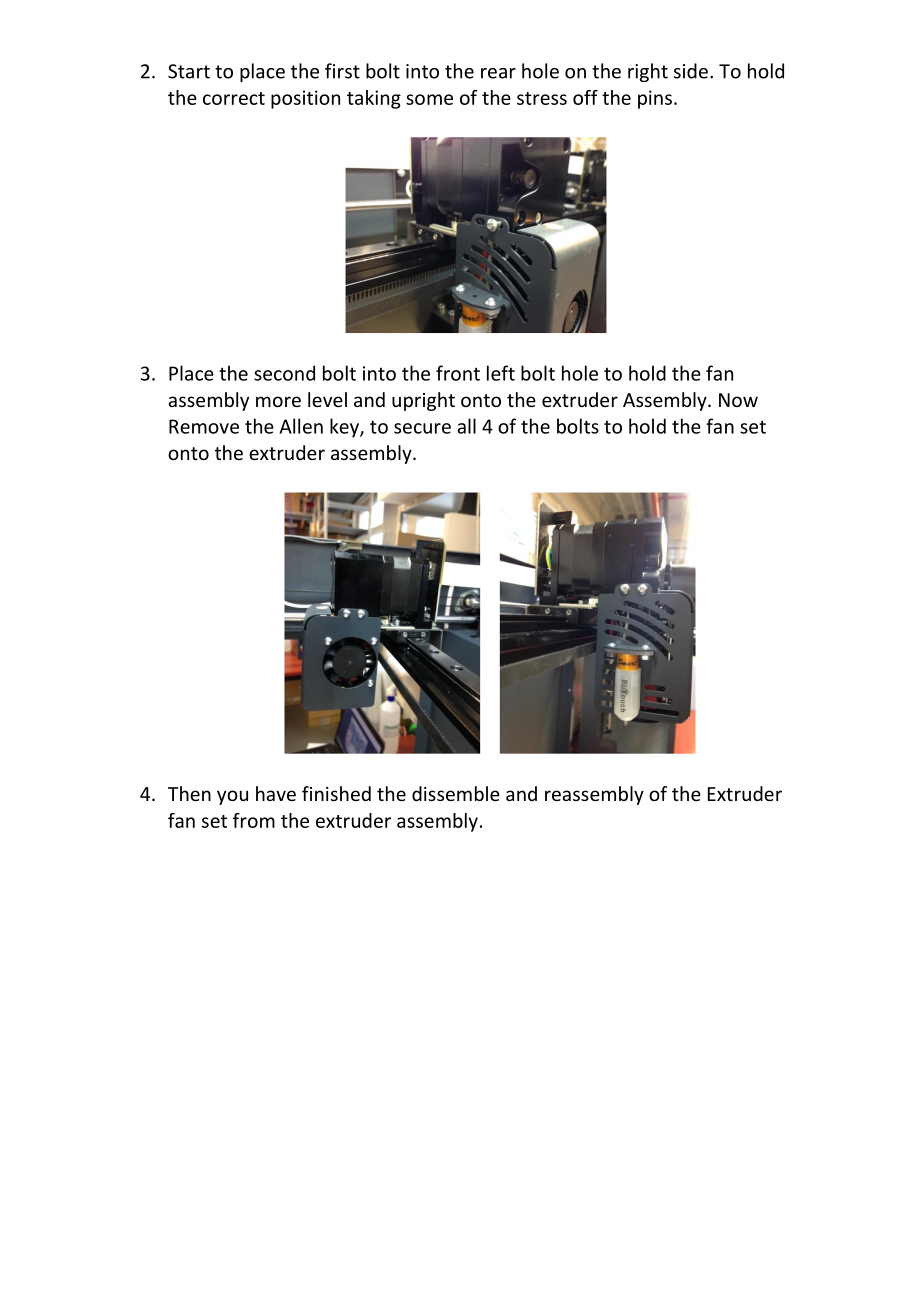  What do you see at coordinates (276, 793) in the screenshot?
I see `have` at bounding box center [276, 793].
